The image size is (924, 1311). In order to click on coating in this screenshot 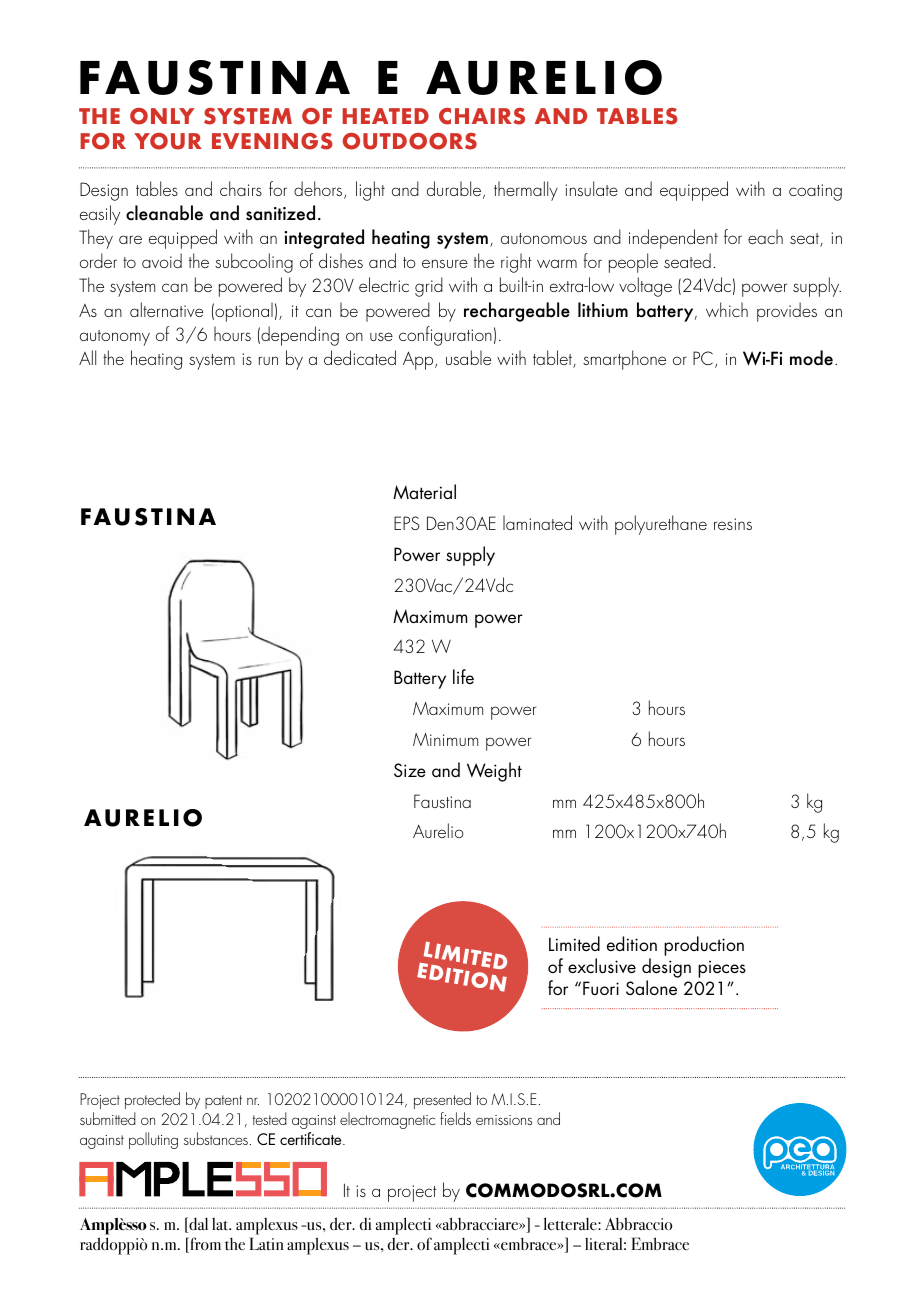, I will do `click(815, 192)`.
